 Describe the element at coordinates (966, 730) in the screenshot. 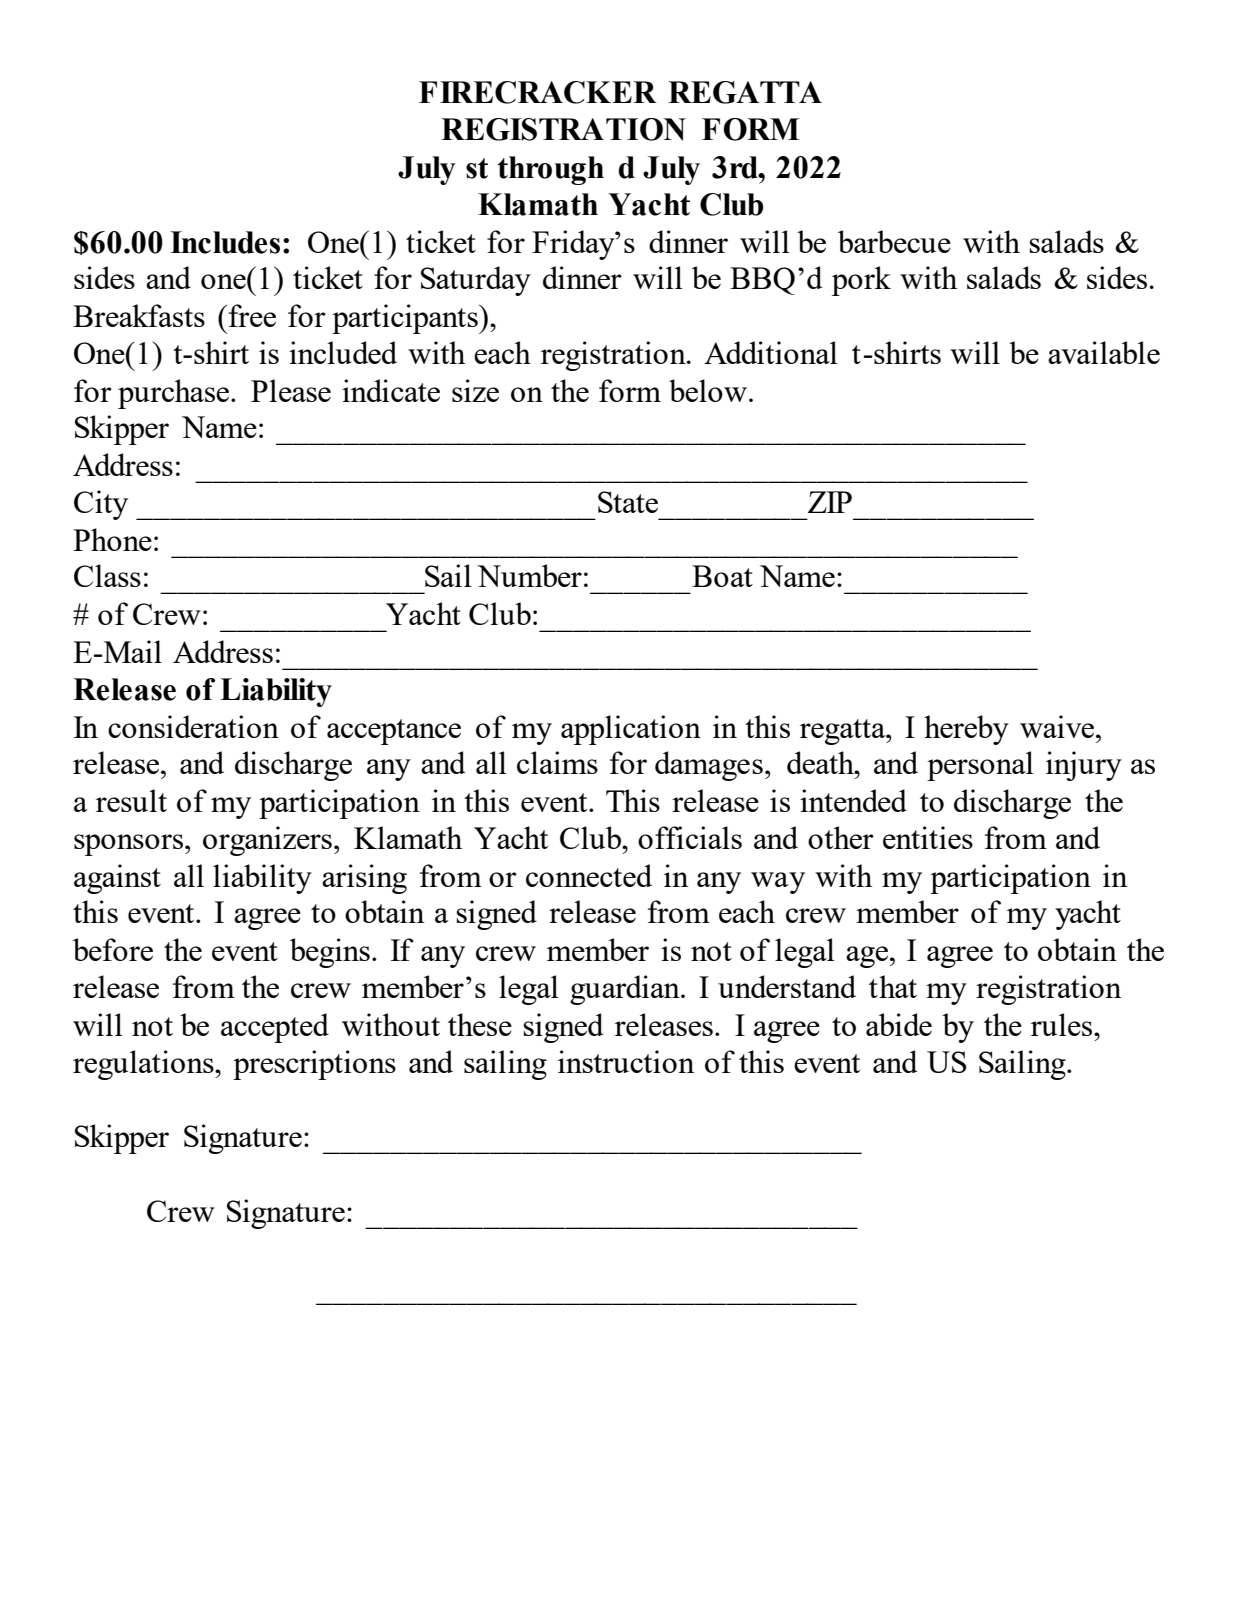

I see `hereby` at that location.
